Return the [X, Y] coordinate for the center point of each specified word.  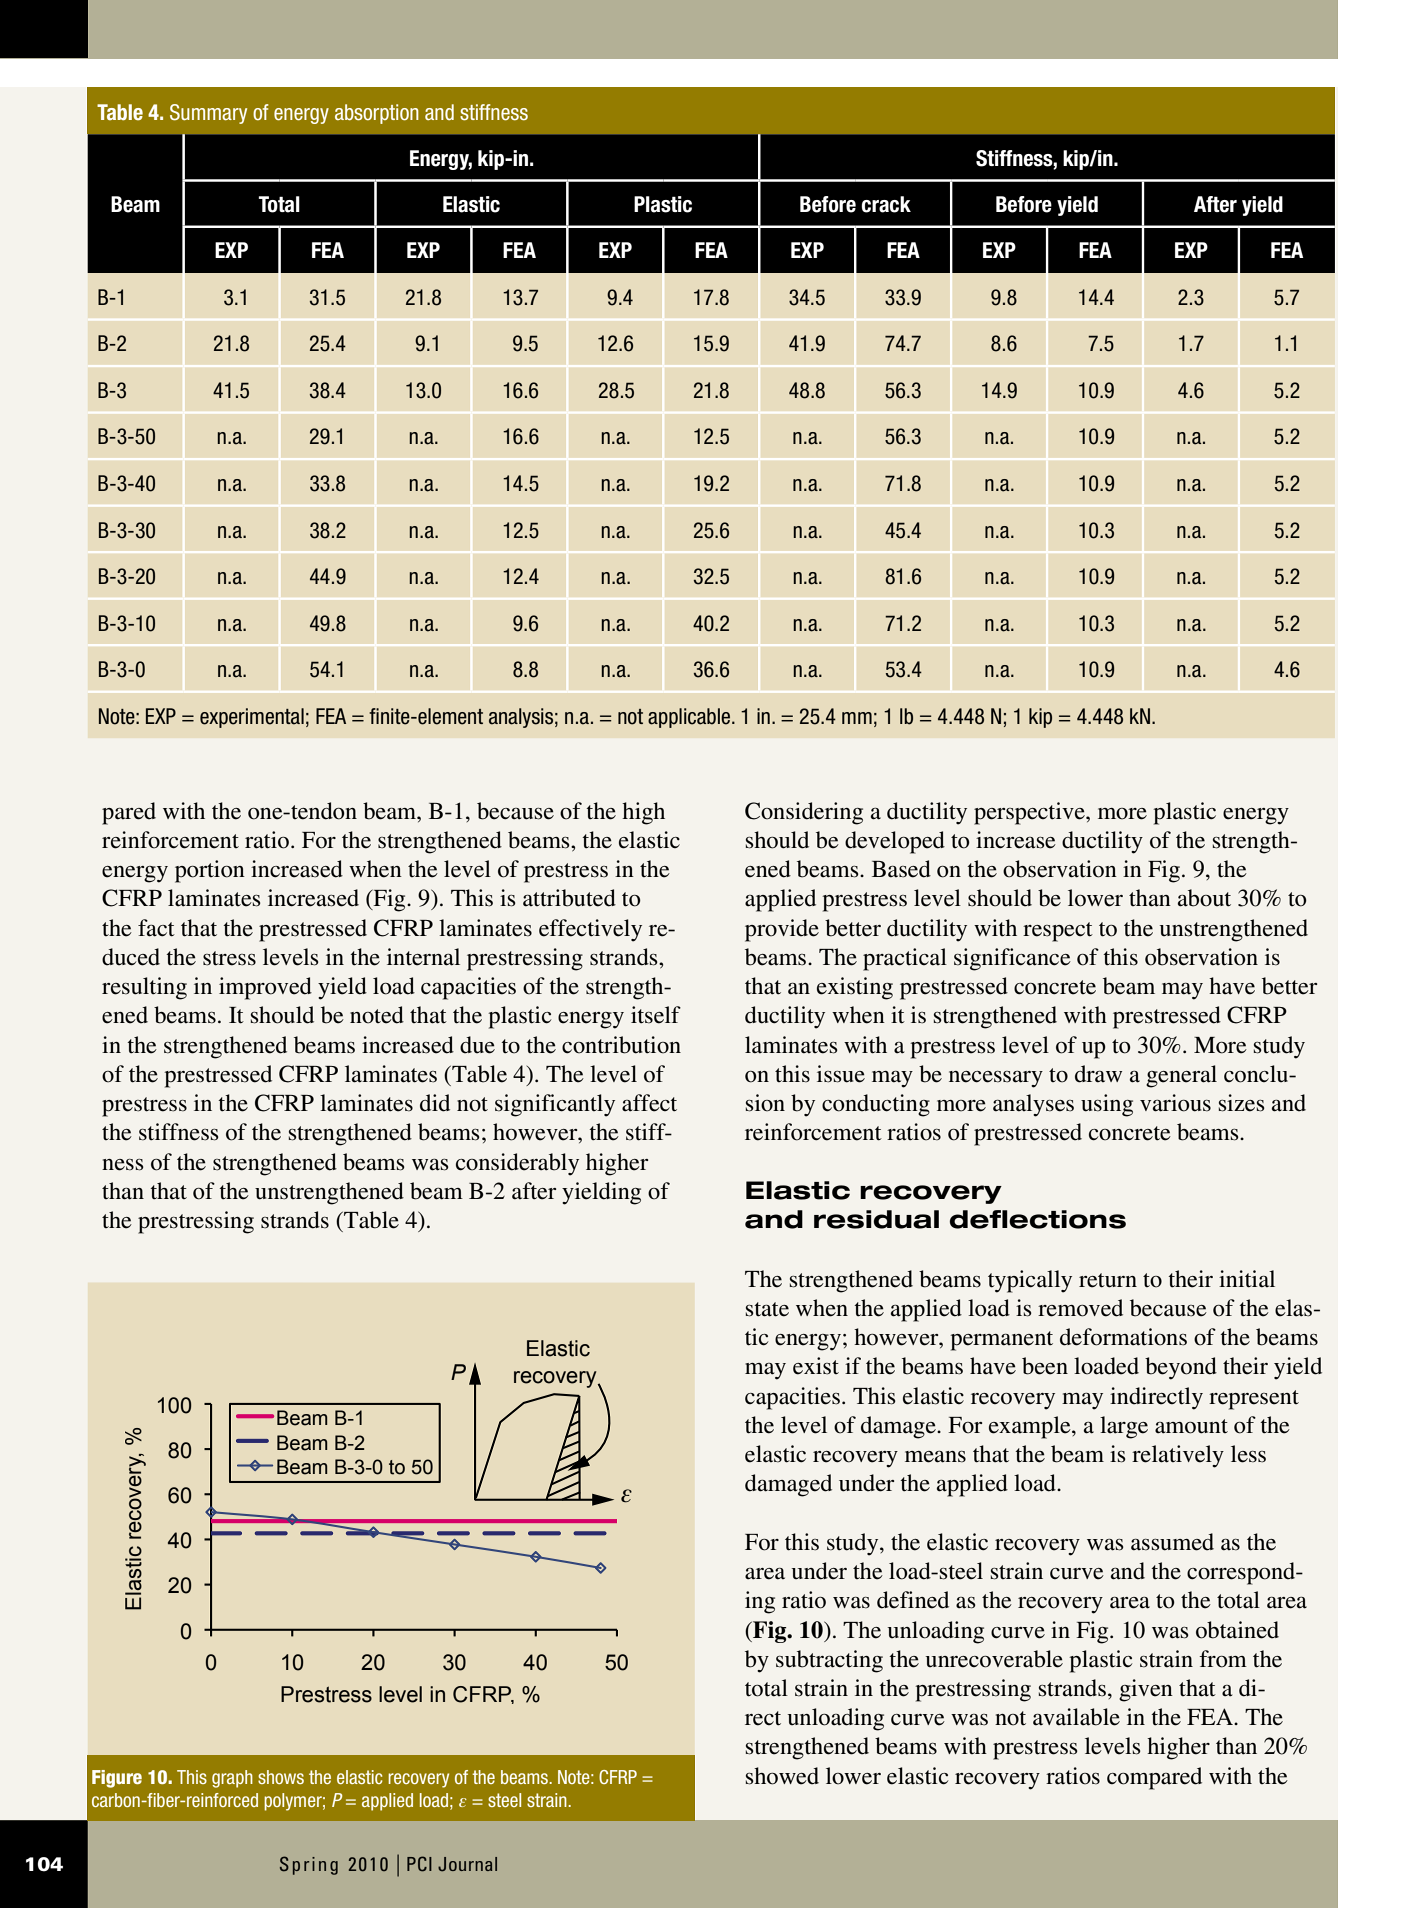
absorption [377, 114]
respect [1058, 932]
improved [265, 988]
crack [886, 204]
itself [656, 1015]
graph [232, 1779]
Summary [208, 114]
